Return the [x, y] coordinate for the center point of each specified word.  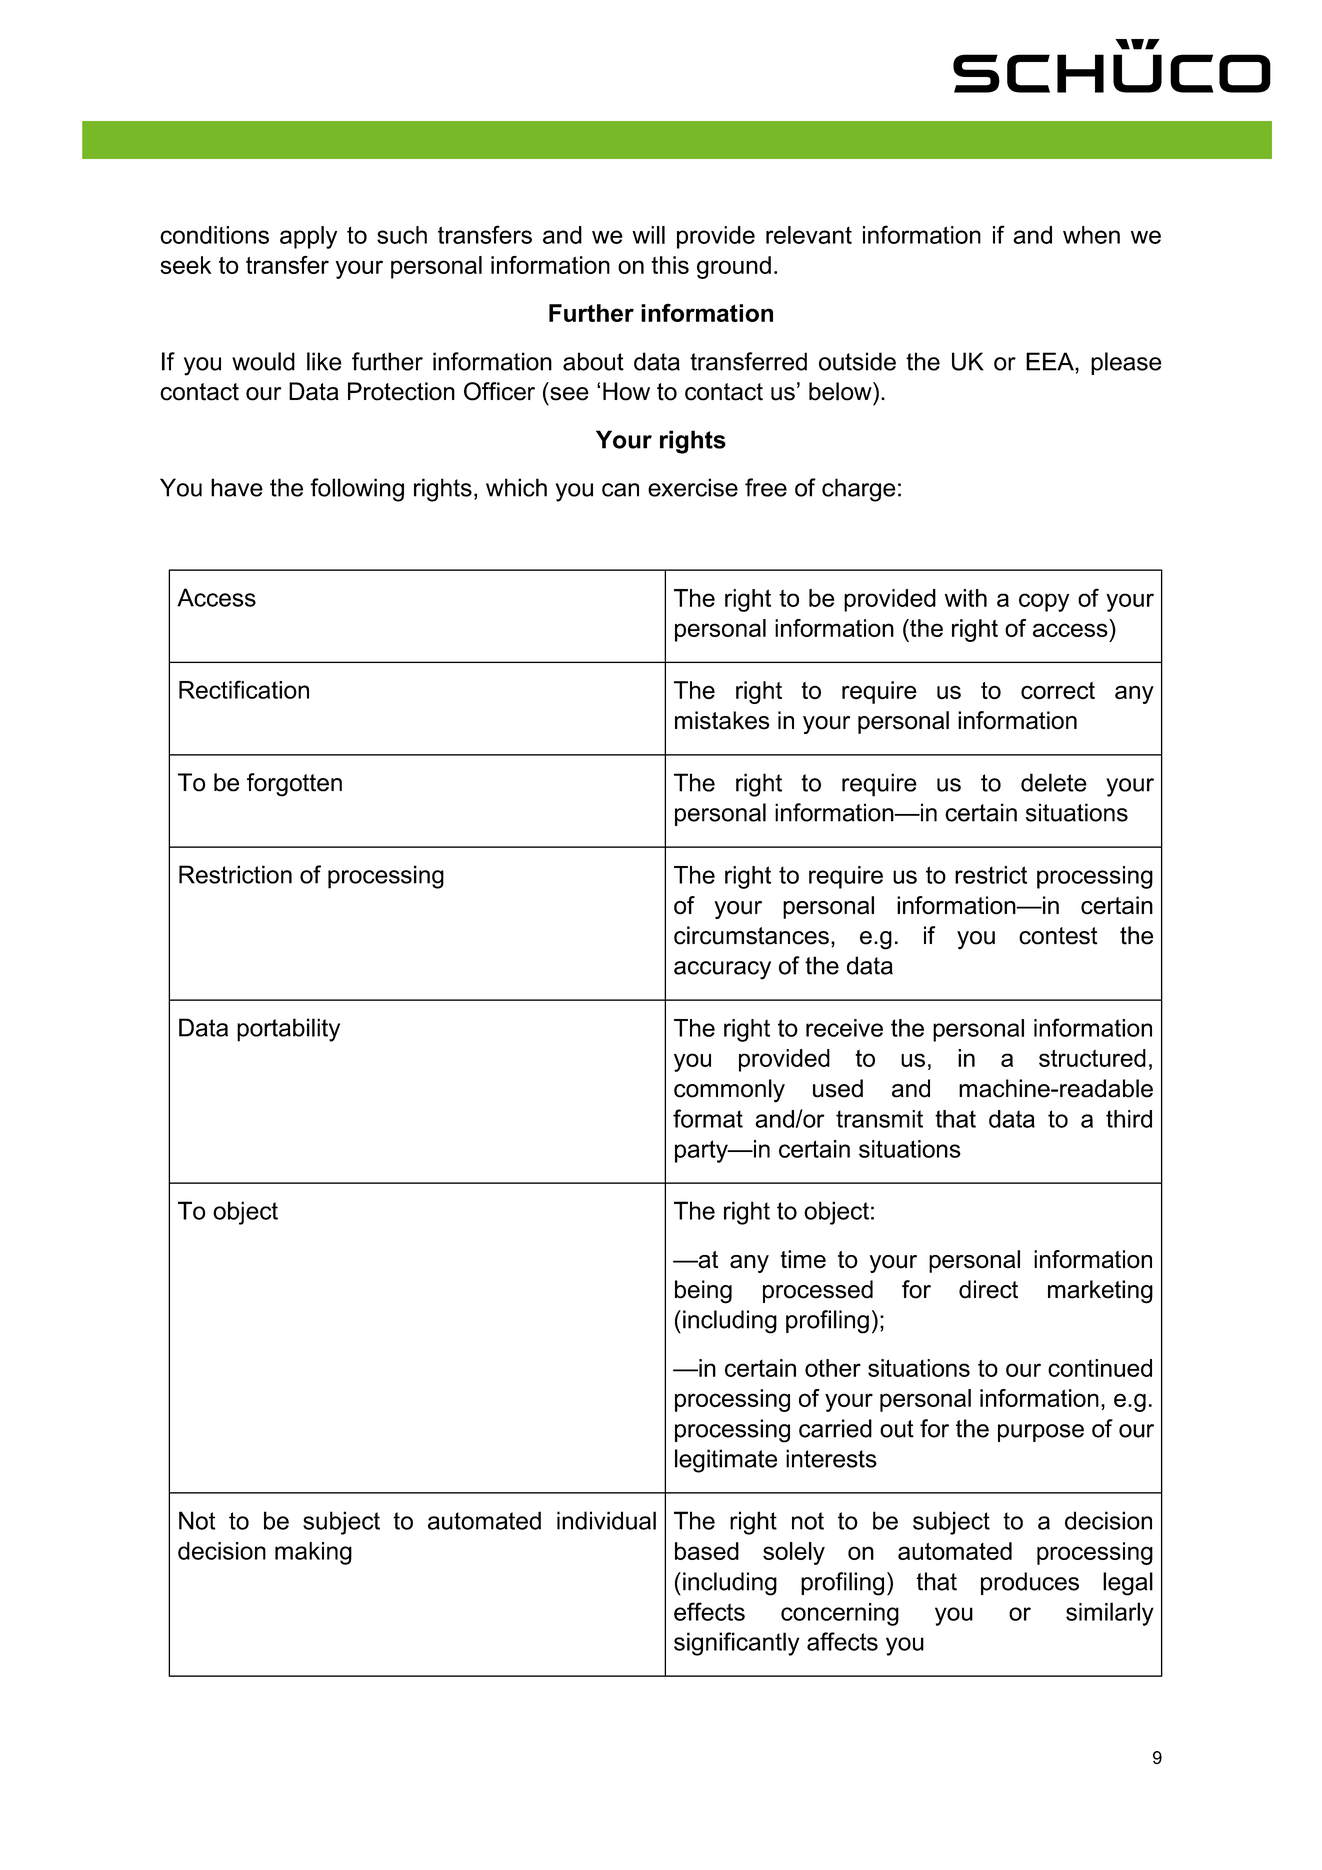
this [670, 265]
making [313, 1553]
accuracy [722, 970]
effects [709, 1611]
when [1091, 235]
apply [308, 237]
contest [1058, 936]
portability [288, 1030]
